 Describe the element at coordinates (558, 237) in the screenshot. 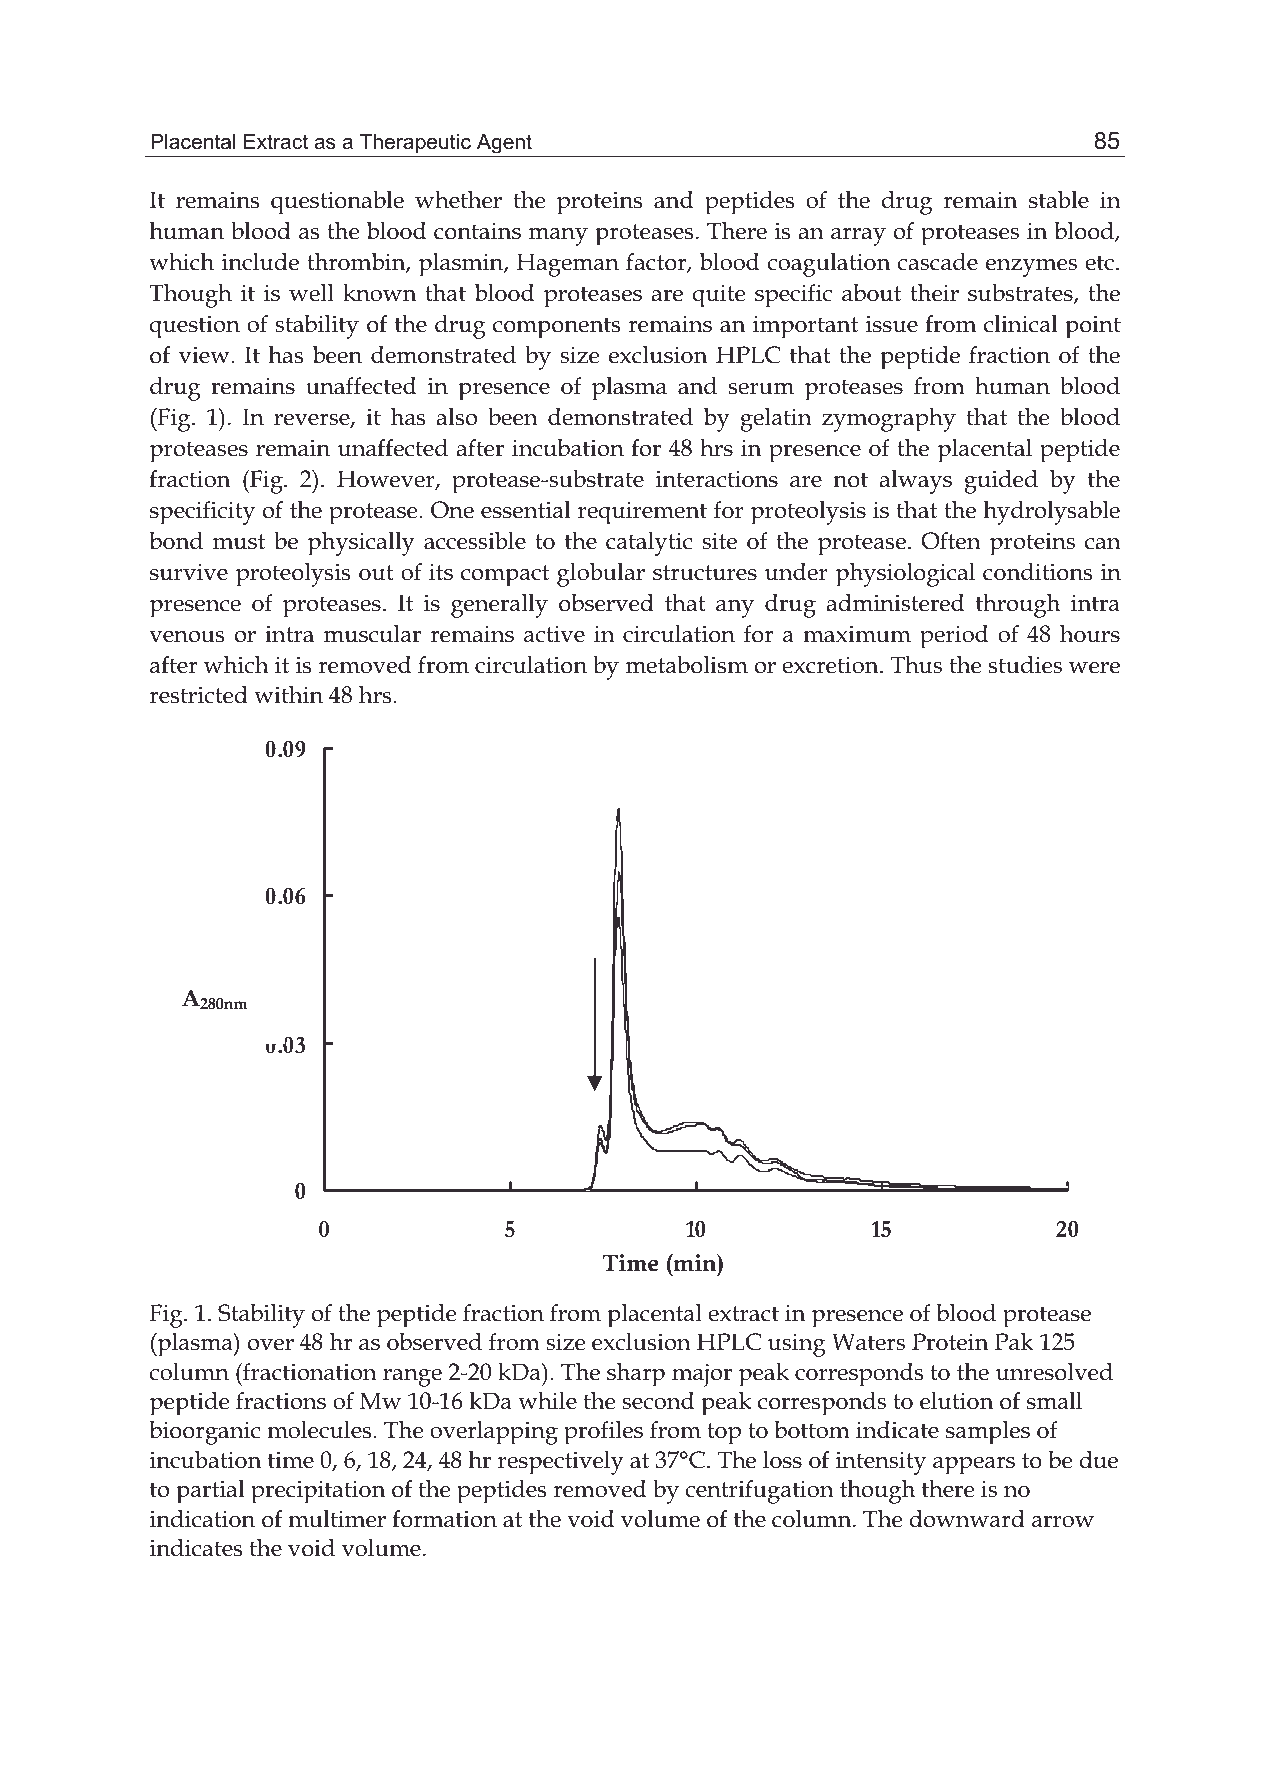

I see `many` at that location.
